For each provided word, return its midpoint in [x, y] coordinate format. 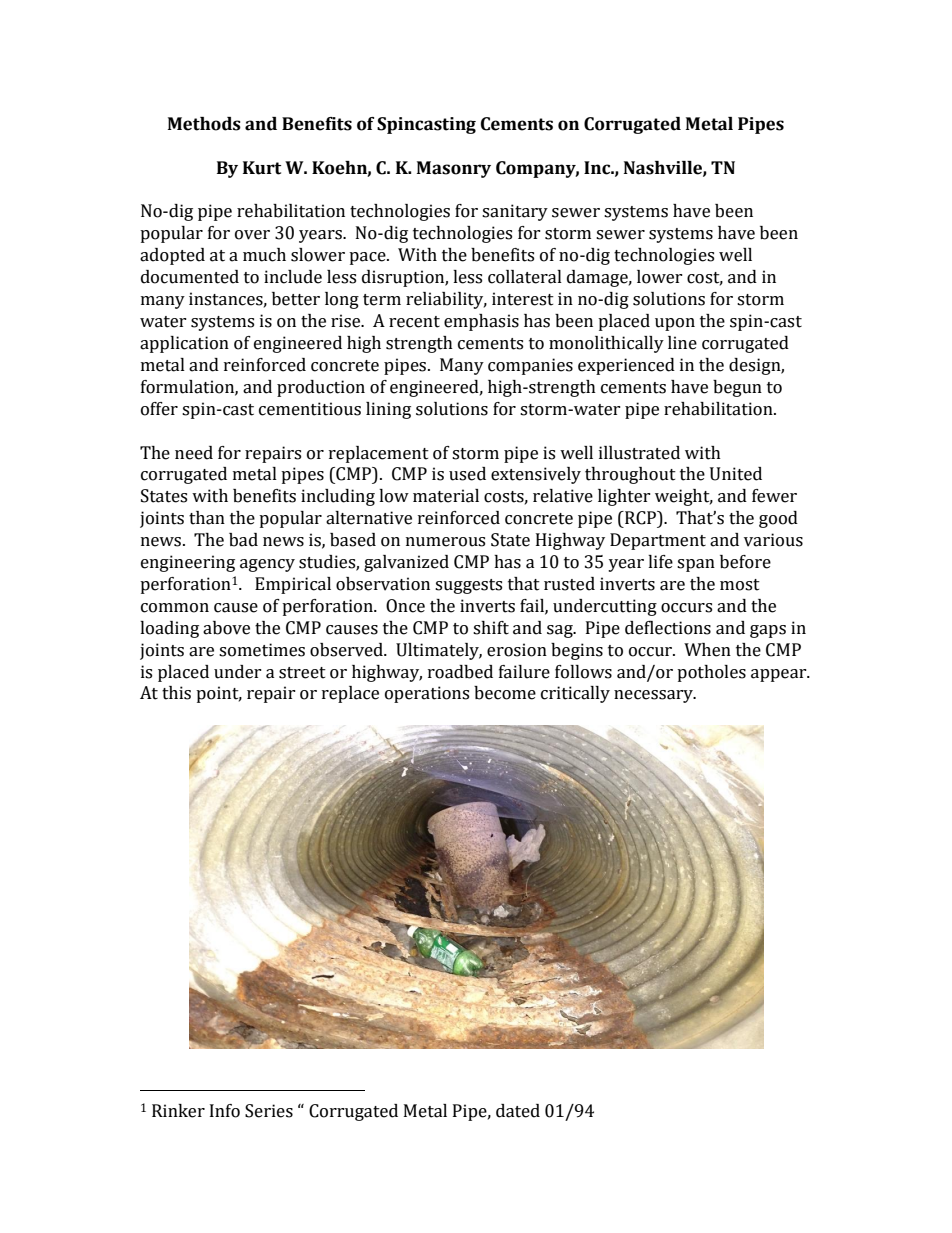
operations [427, 694]
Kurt [262, 168]
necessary [655, 696]
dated [518, 1111]
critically [575, 694]
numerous [445, 542]
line [682, 343]
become [505, 693]
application [184, 344]
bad [243, 540]
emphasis [481, 322]
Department [658, 541]
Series [269, 1111]
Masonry [454, 169]
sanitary [515, 212]
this [176, 693]
